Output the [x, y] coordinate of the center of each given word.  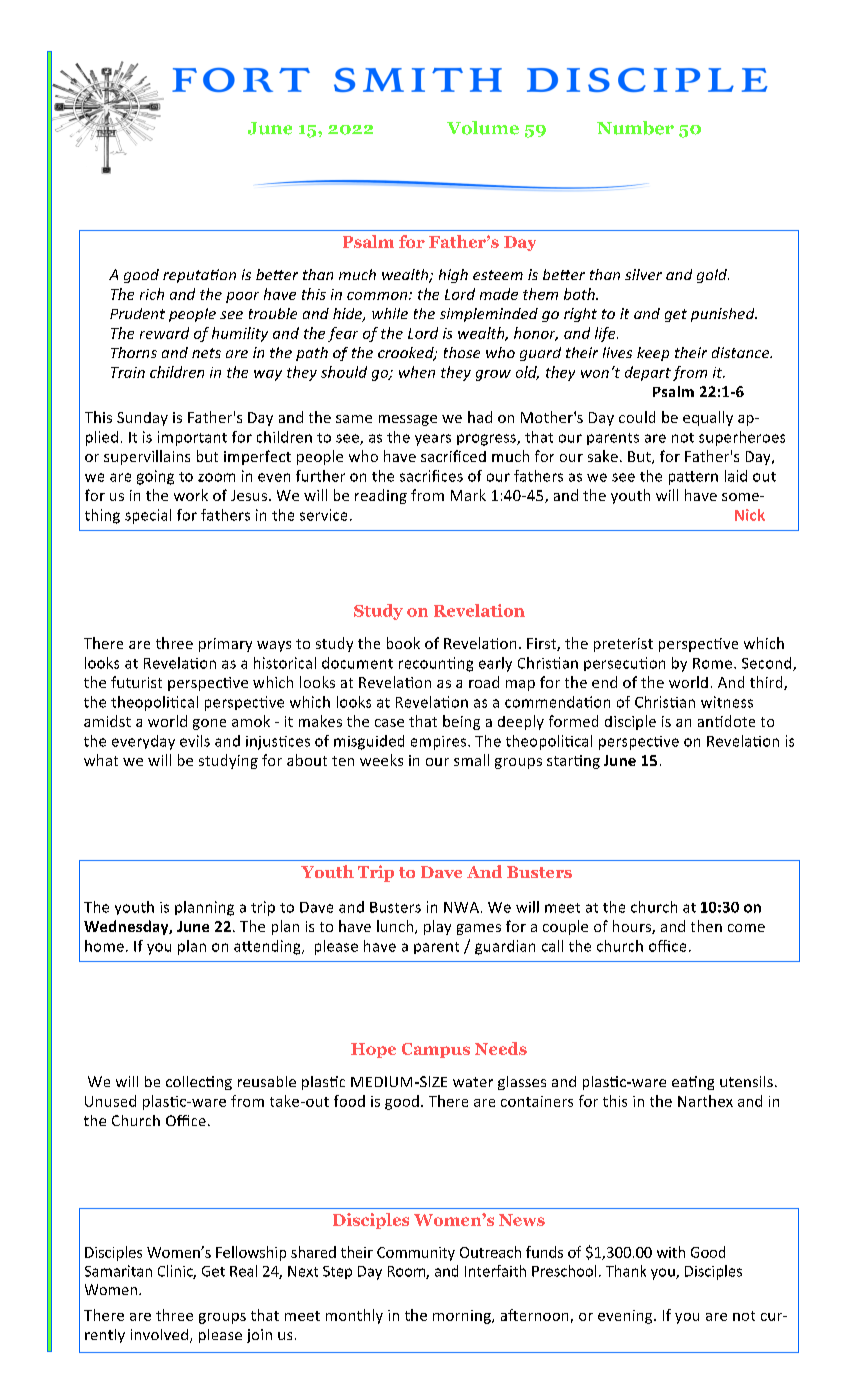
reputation [199, 276]
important [192, 438]
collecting [199, 1083]
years [433, 440]
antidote [726, 721]
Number [635, 128]
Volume [483, 128]
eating [693, 1083]
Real [243, 1271]
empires [440, 743]
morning [463, 1317]
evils [195, 741]
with [671, 1252]
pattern [693, 478]
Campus [436, 1050]
